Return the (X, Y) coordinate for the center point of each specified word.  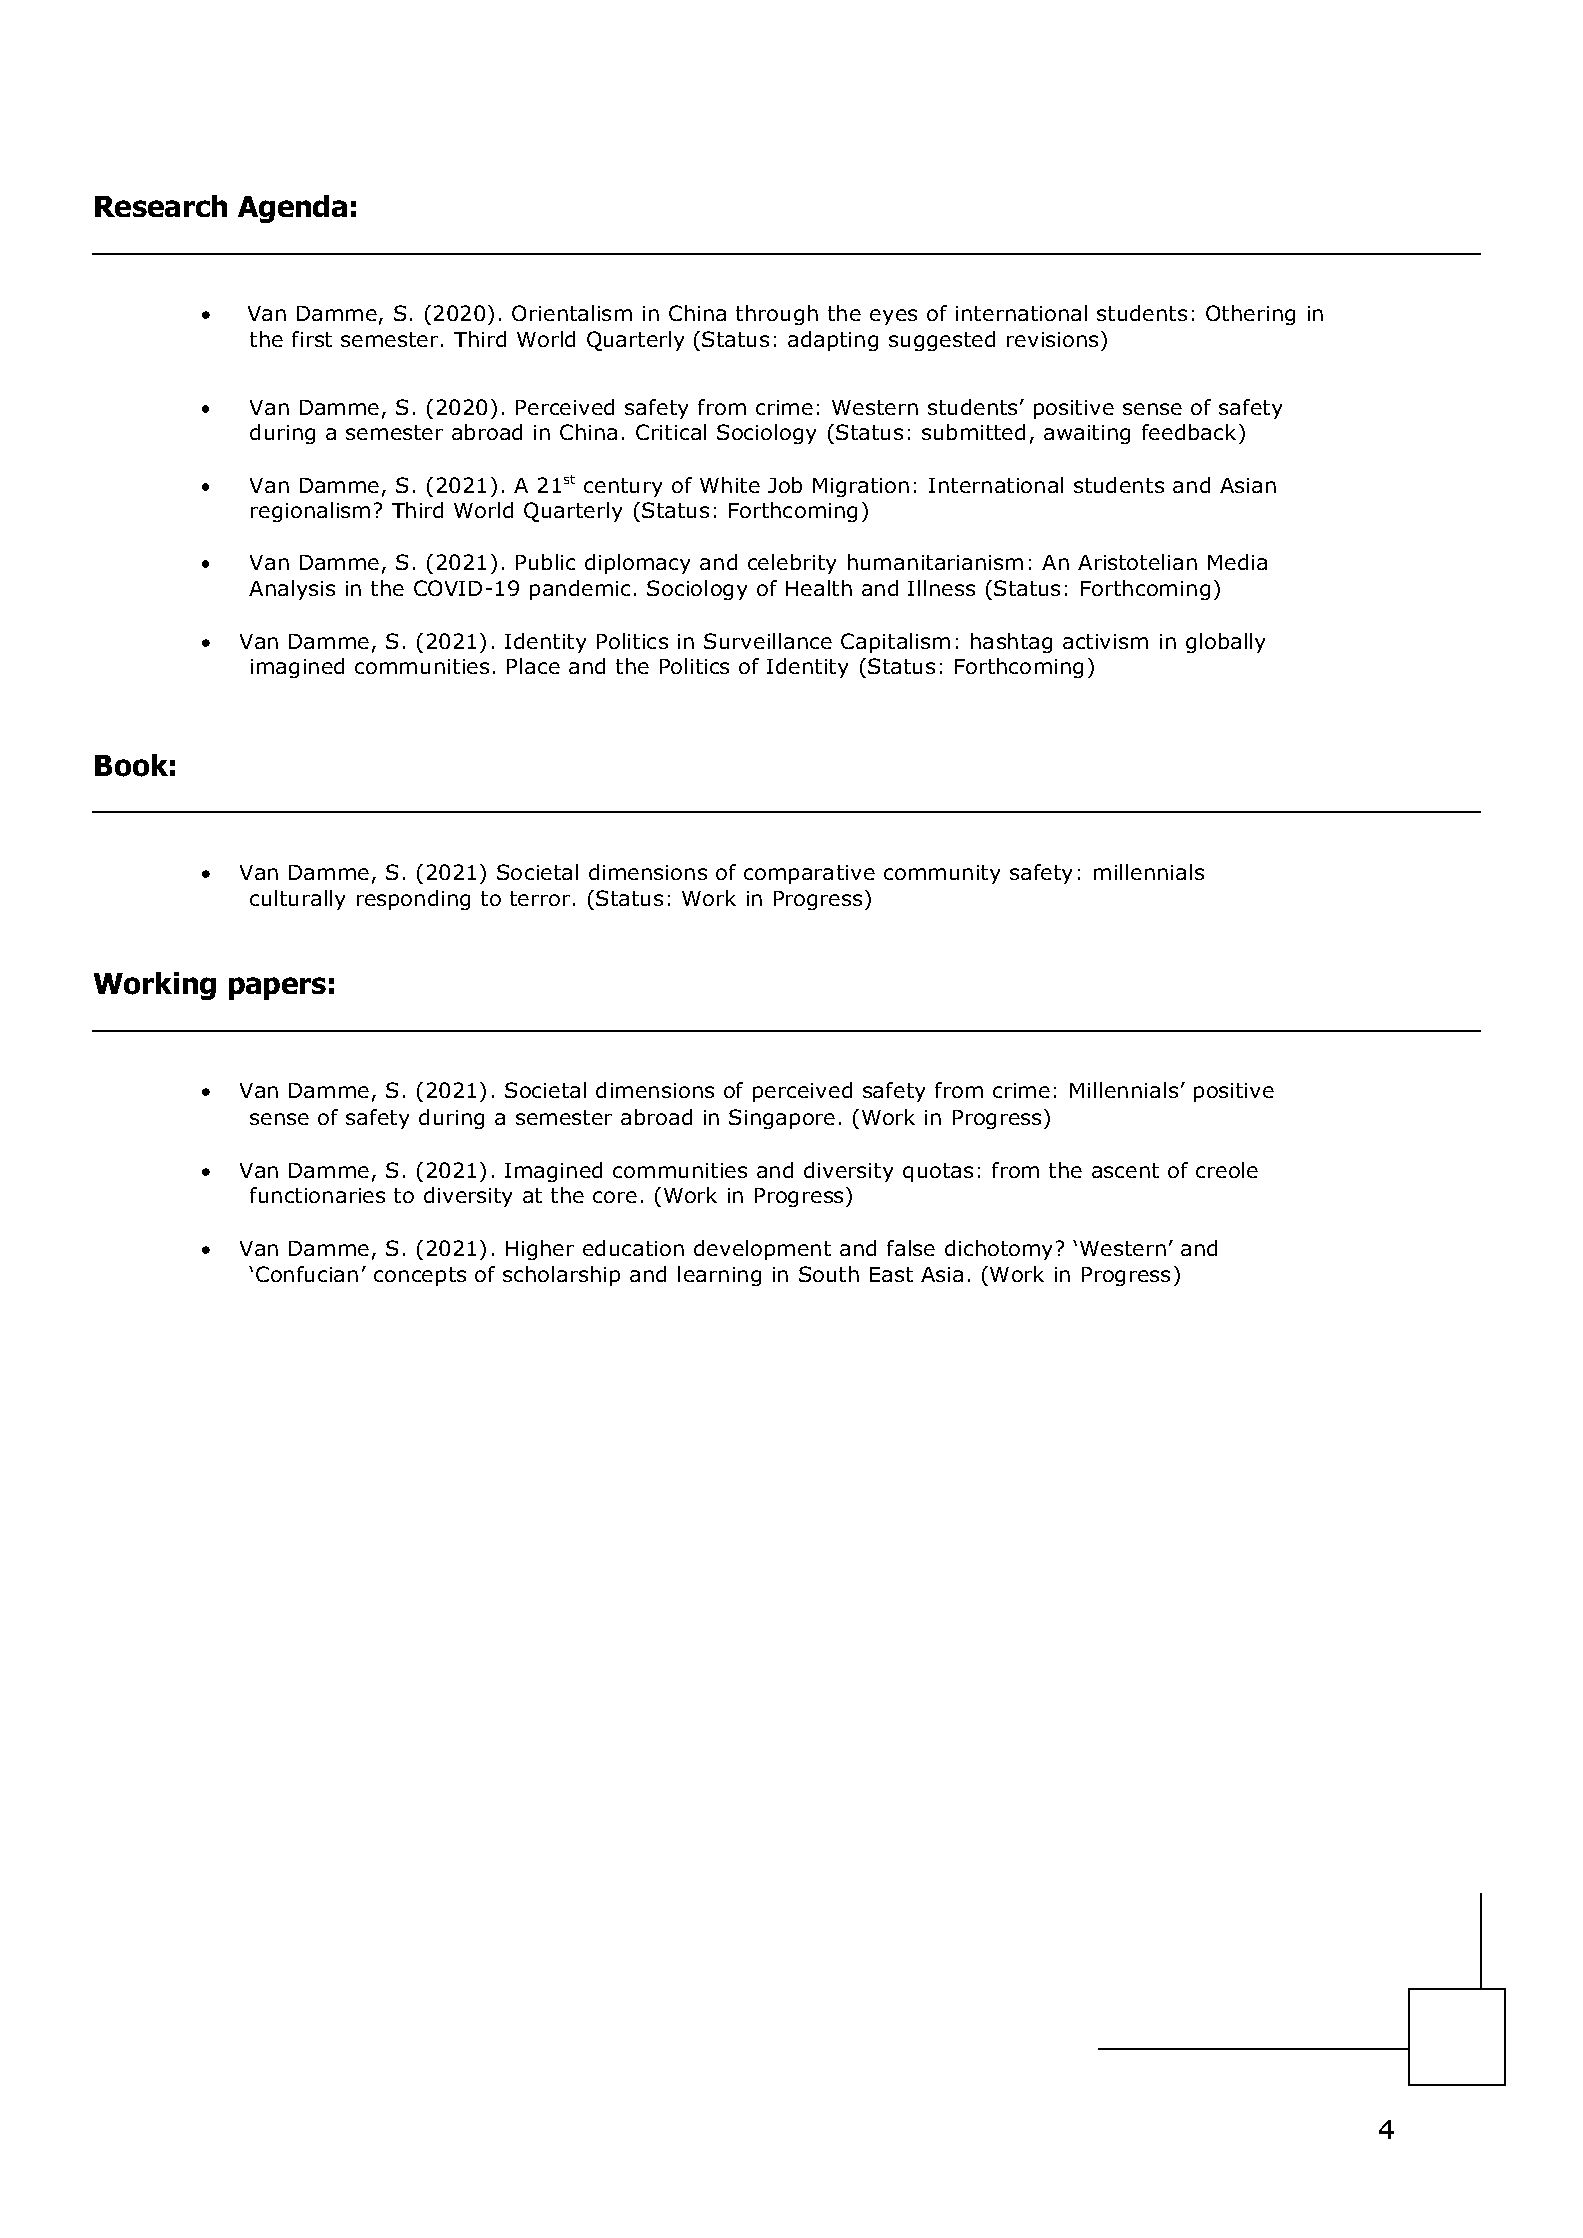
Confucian (307, 1274)
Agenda (292, 209)
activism (1105, 641)
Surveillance (768, 641)
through (777, 315)
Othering (1250, 315)
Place (533, 666)
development (762, 1250)
